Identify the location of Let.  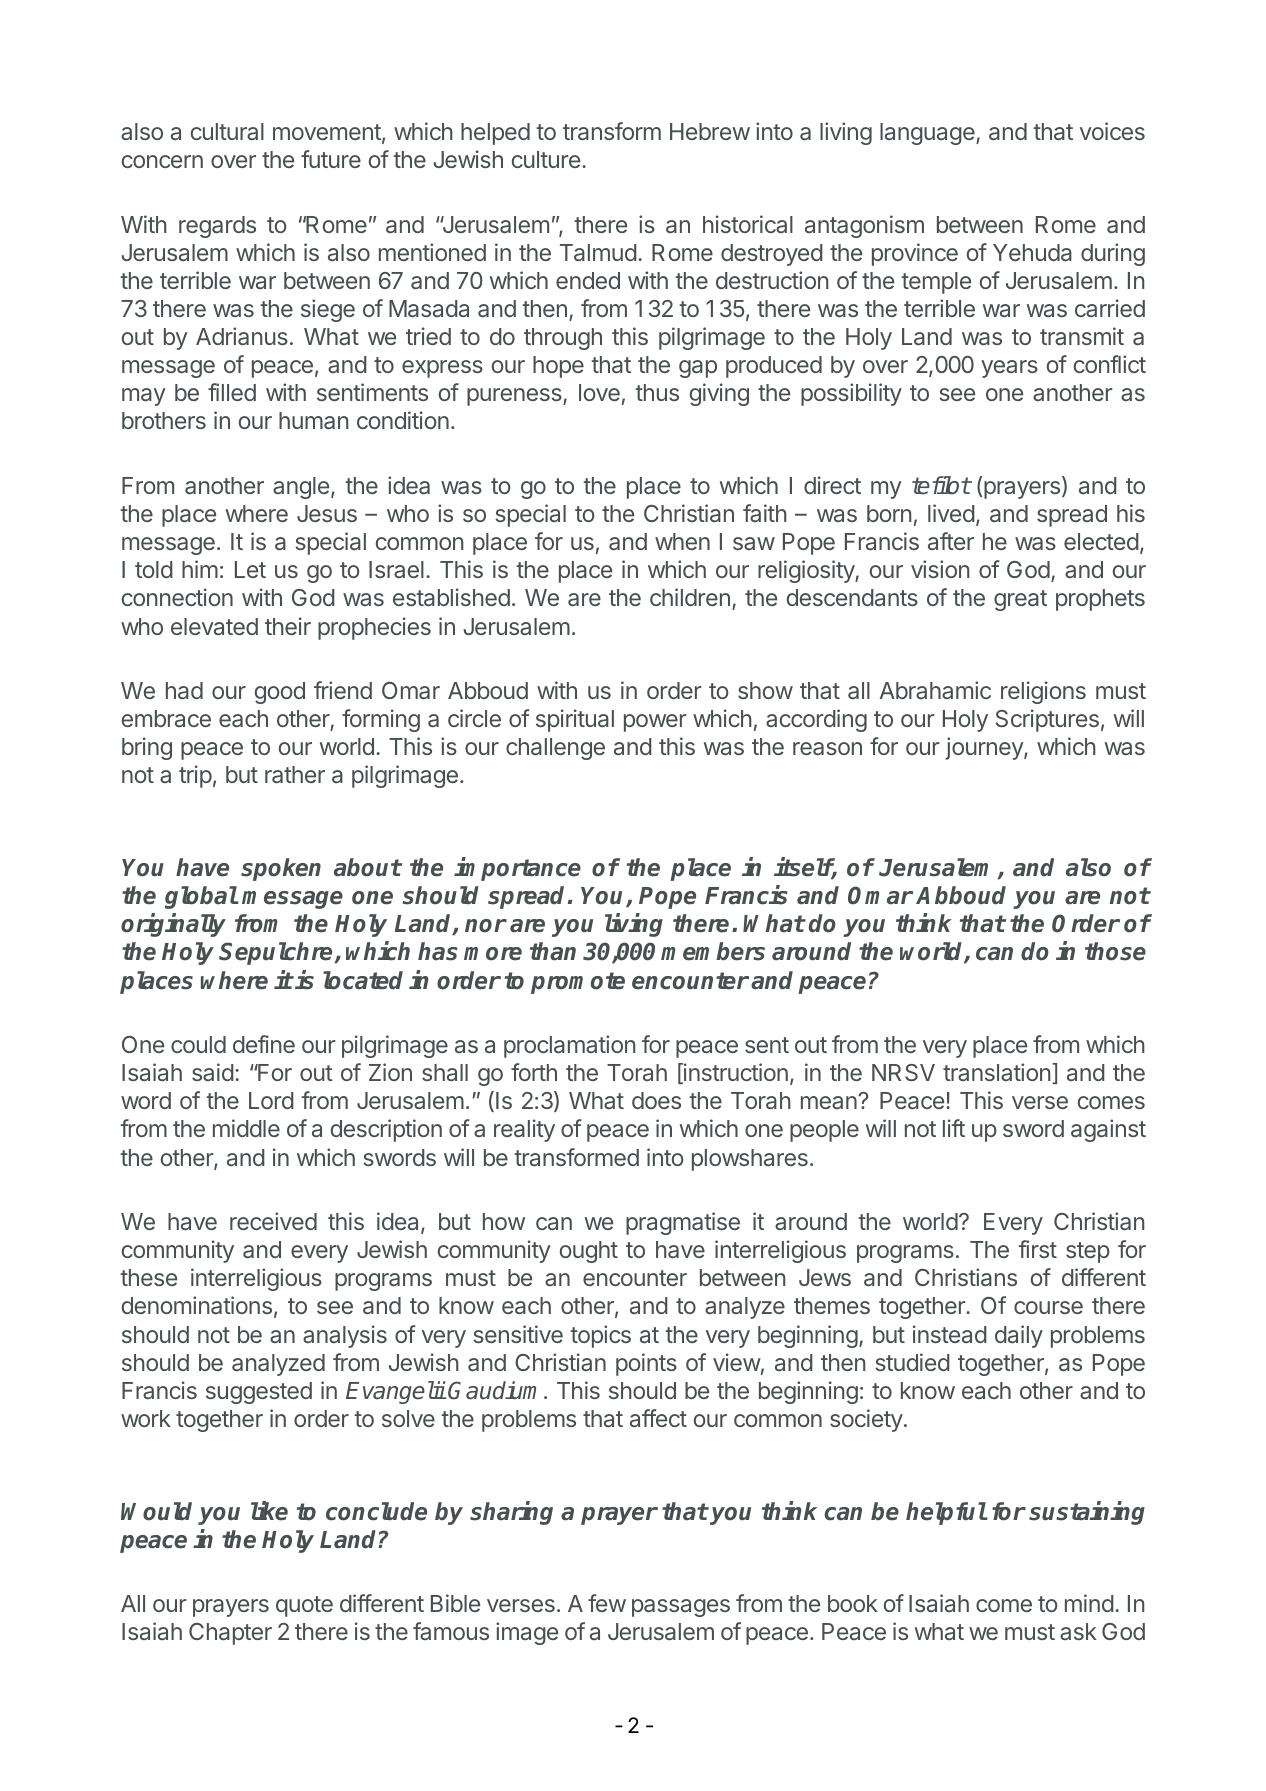
(250, 569).
